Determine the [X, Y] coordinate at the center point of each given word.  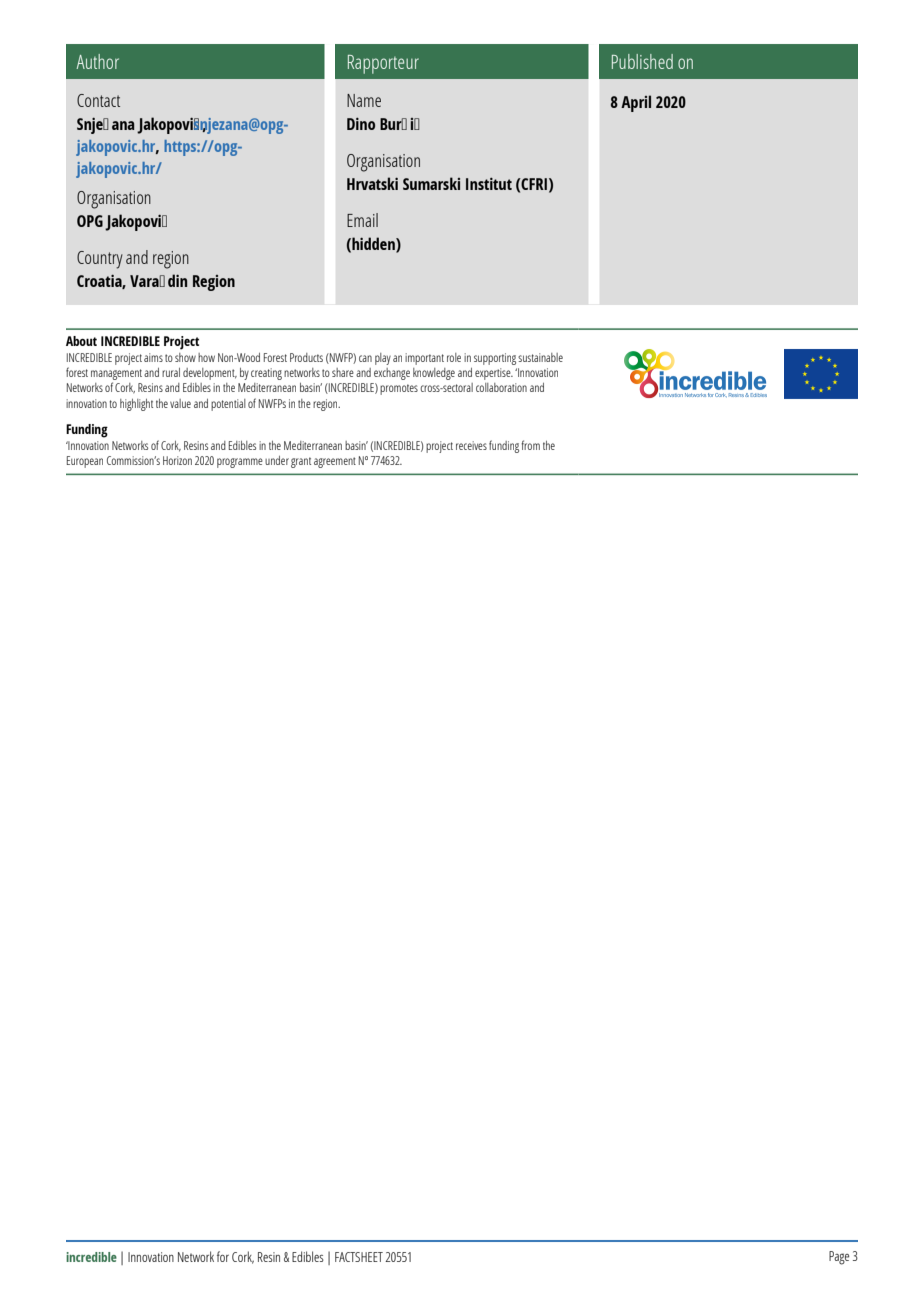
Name [364, 100]
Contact [98, 100]
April [636, 103]
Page [839, 1258]
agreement [335, 462]
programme [240, 463]
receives [471, 445]
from [530, 445]
